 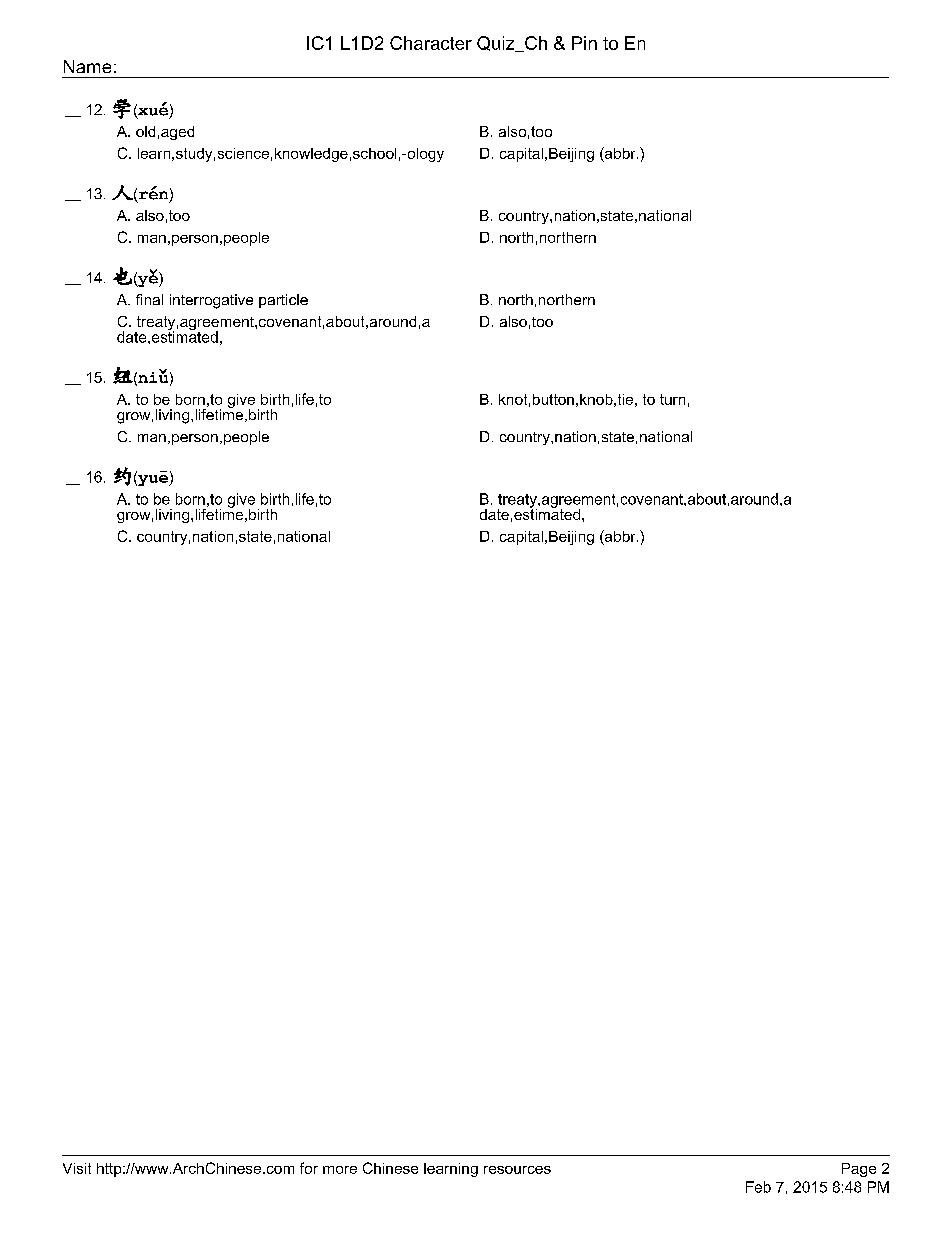 I want to click on Character, so click(x=431, y=43).
